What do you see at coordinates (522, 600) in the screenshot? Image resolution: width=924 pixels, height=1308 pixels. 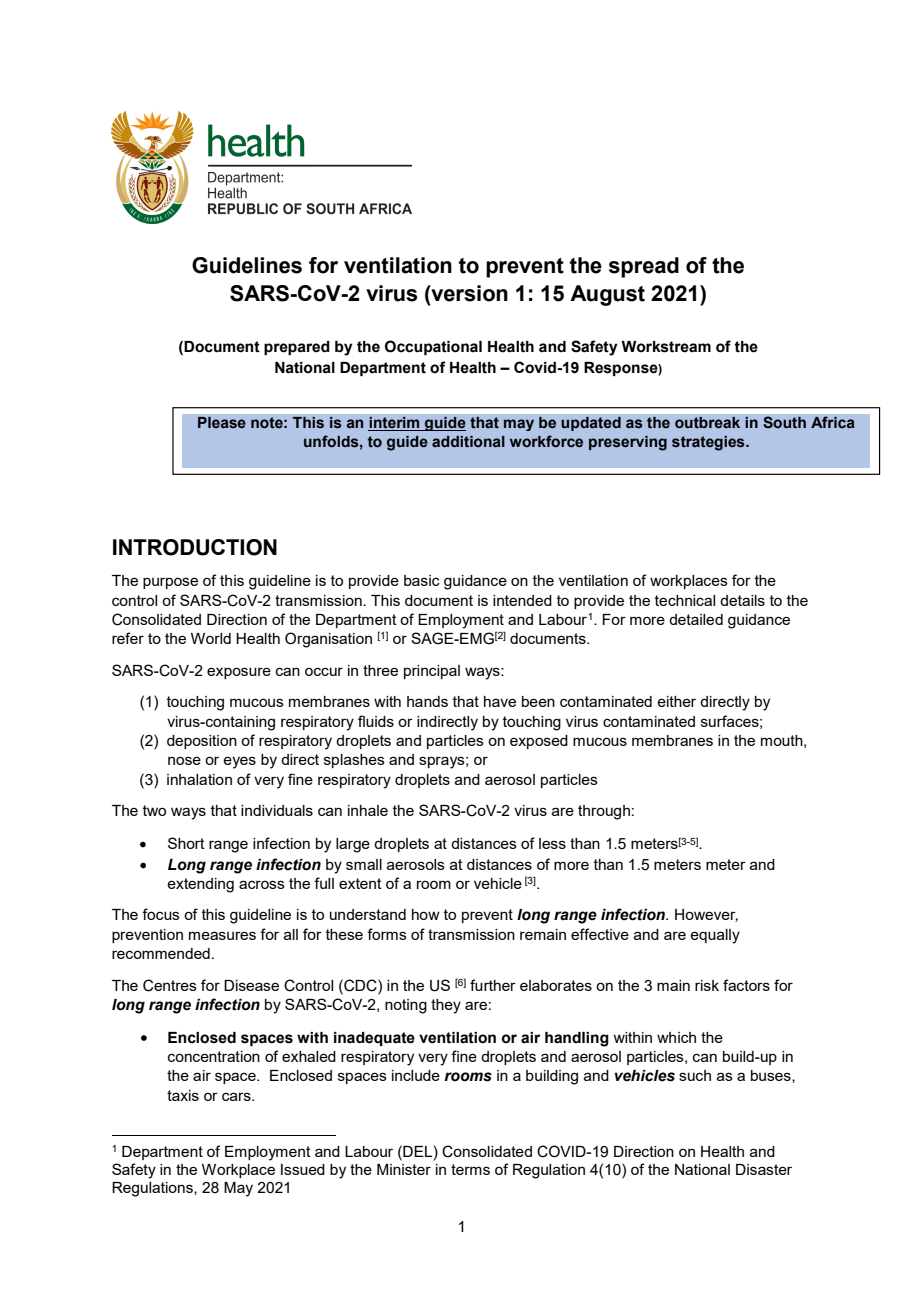 I see `intended` at bounding box center [522, 600].
